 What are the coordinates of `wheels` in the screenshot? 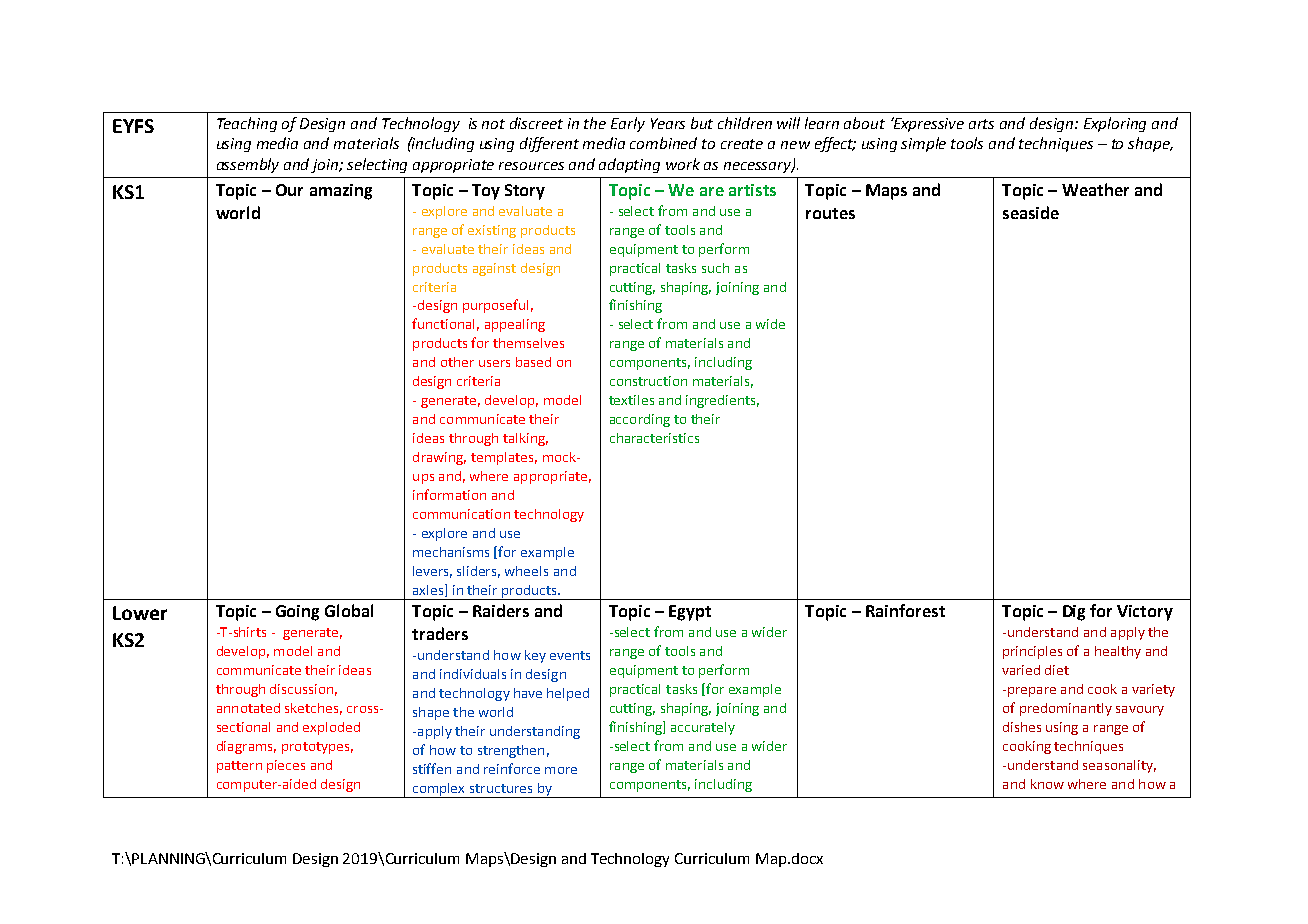 It's located at (526, 571).
